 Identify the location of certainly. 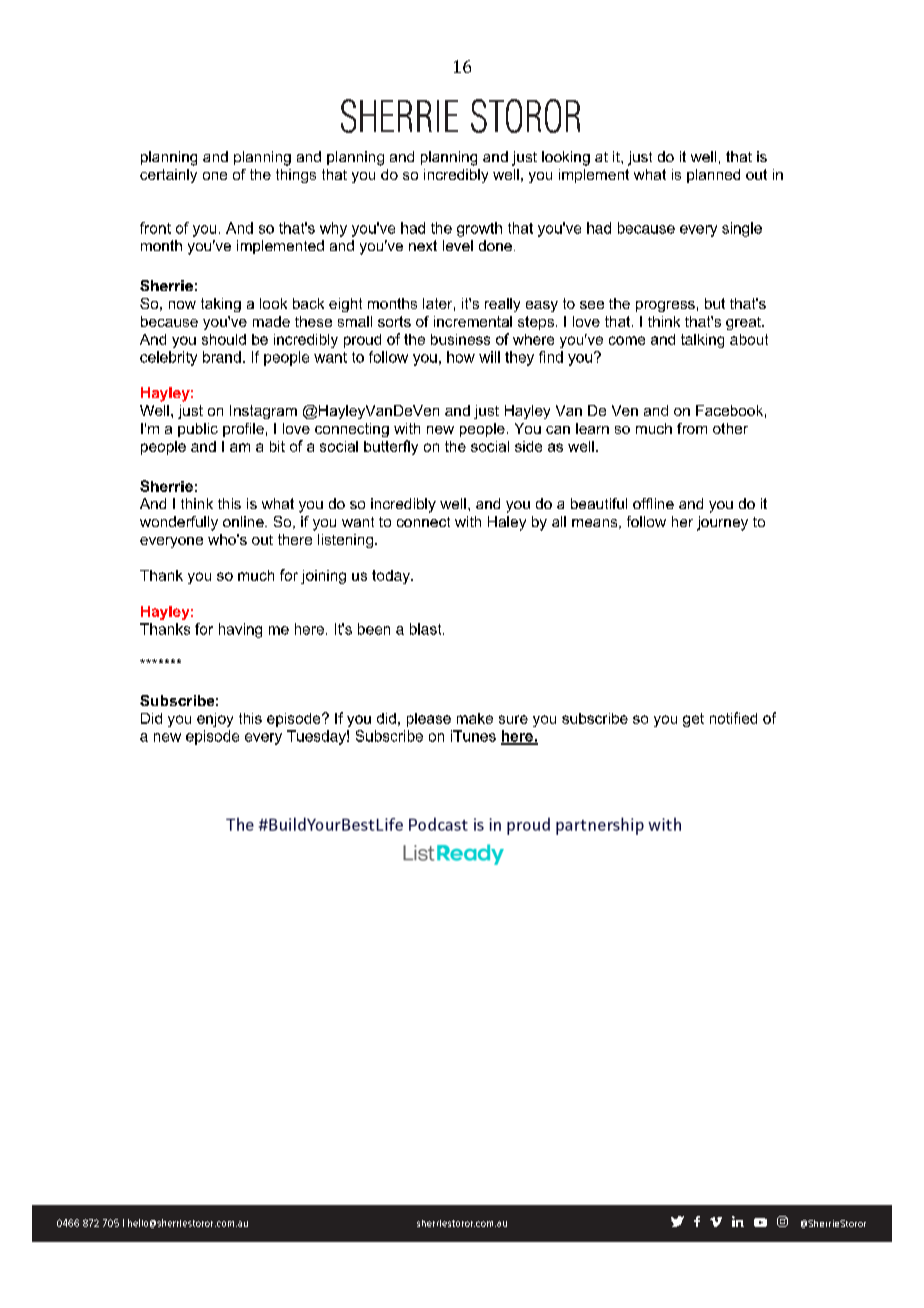
(168, 176).
